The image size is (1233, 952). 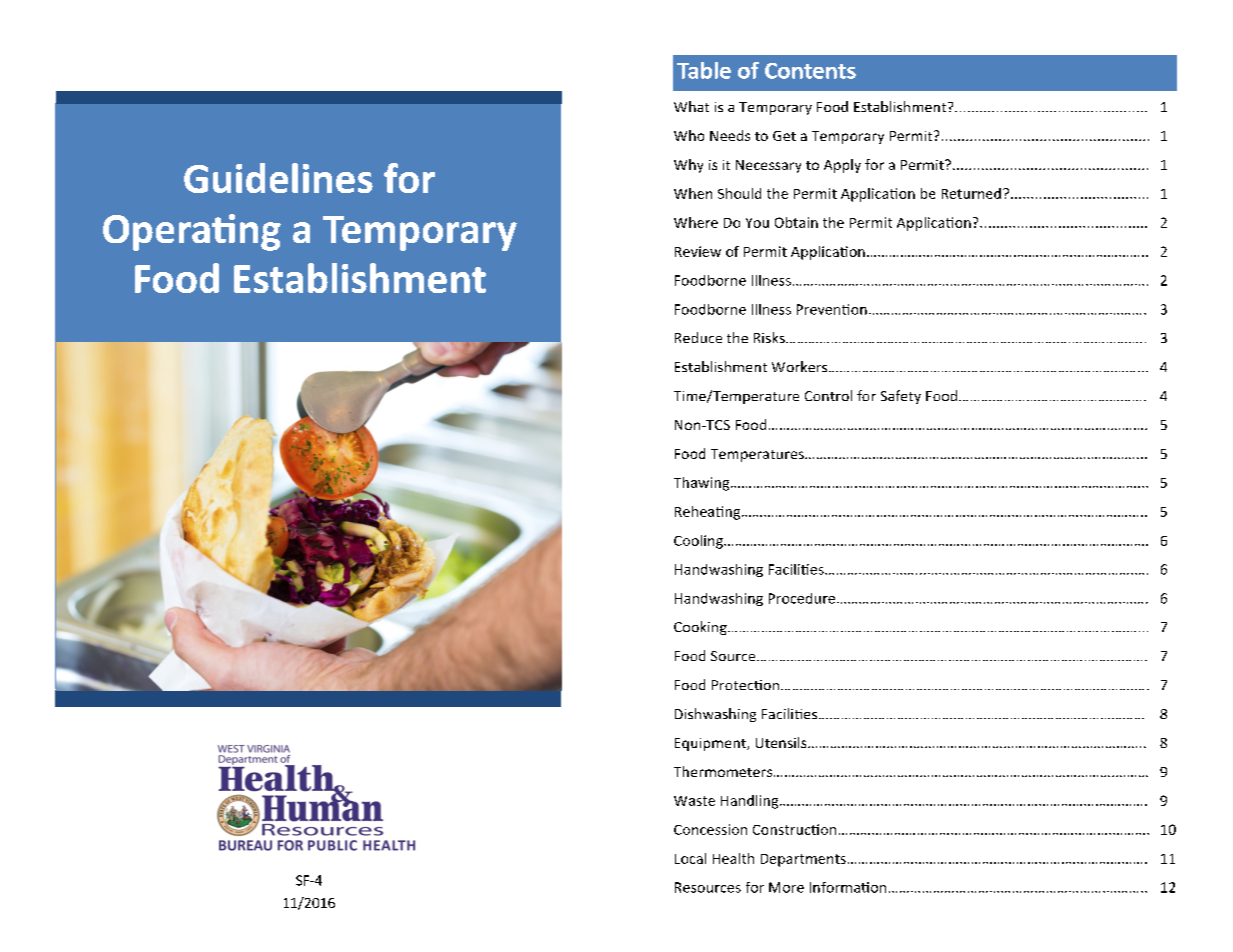 What do you see at coordinates (803, 598) in the image?
I see `Procedure` at bounding box center [803, 598].
